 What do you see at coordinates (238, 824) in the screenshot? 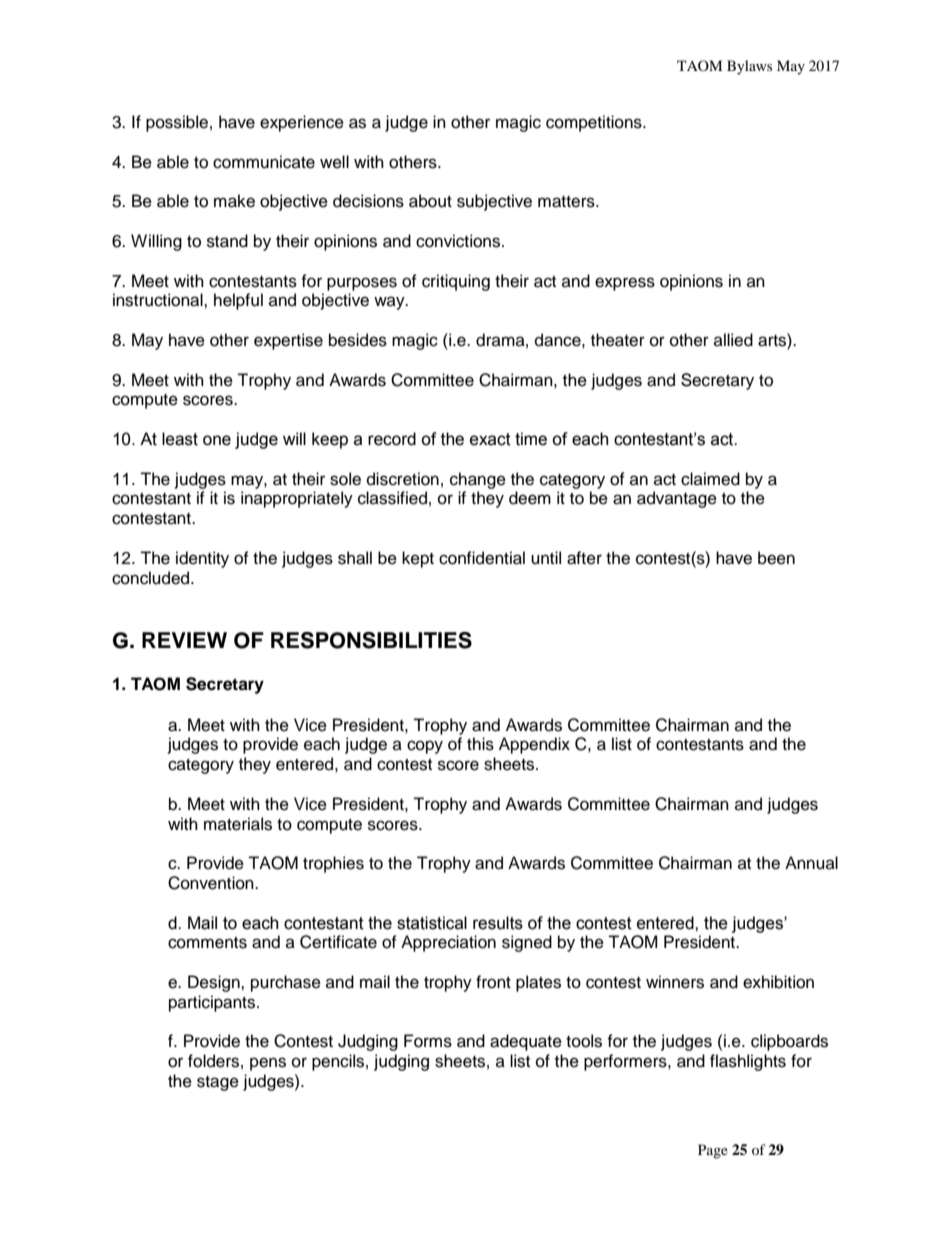
I see `materials` at bounding box center [238, 824].
